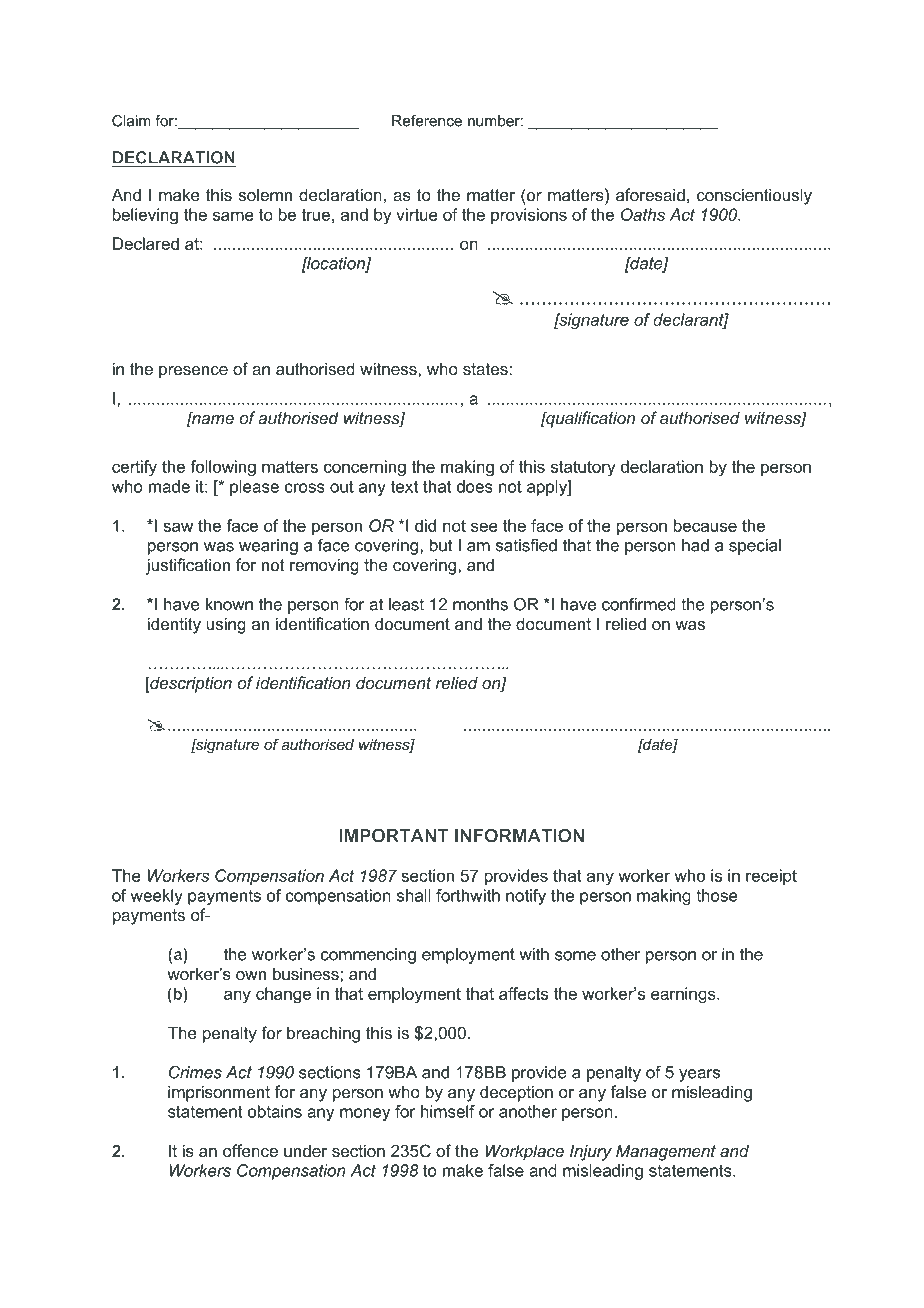 The height and width of the page is (1308, 924). What do you see at coordinates (448, 1111) in the page?
I see `himself` at bounding box center [448, 1111].
